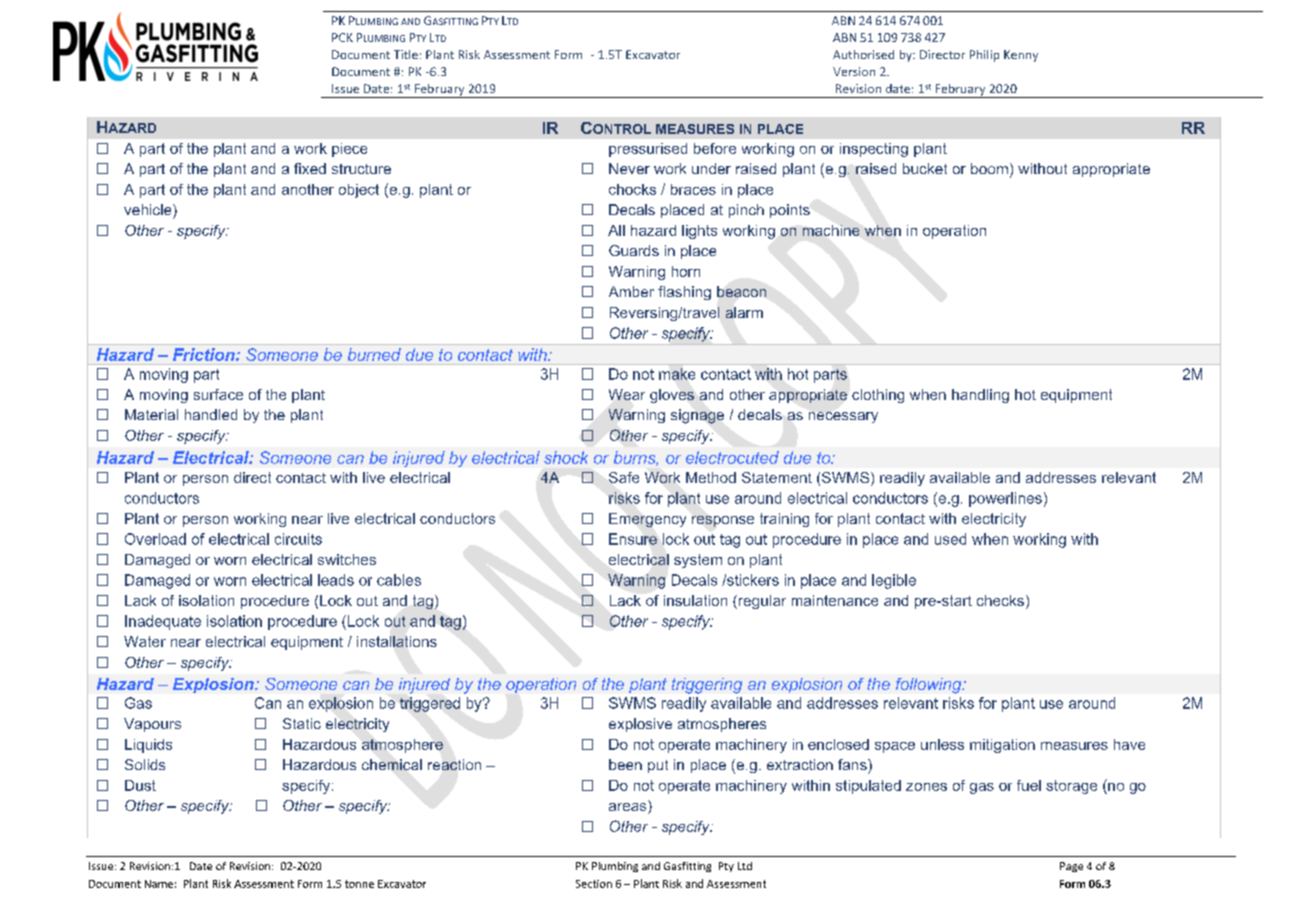 The height and width of the page is (924, 1308). I want to click on Kenny, so click(1021, 56).
